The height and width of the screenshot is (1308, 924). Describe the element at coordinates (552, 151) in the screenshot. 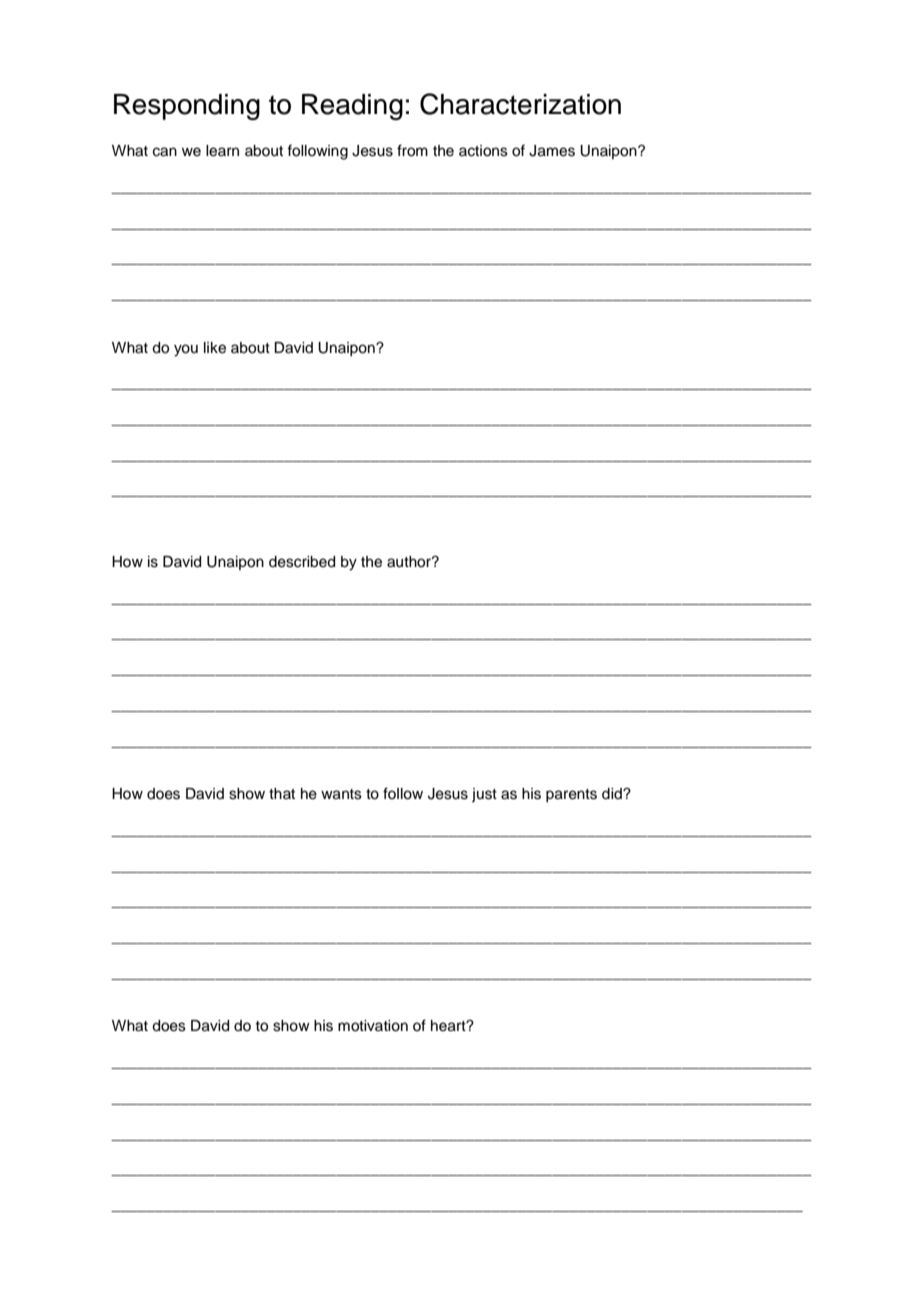

I see `James` at that location.
